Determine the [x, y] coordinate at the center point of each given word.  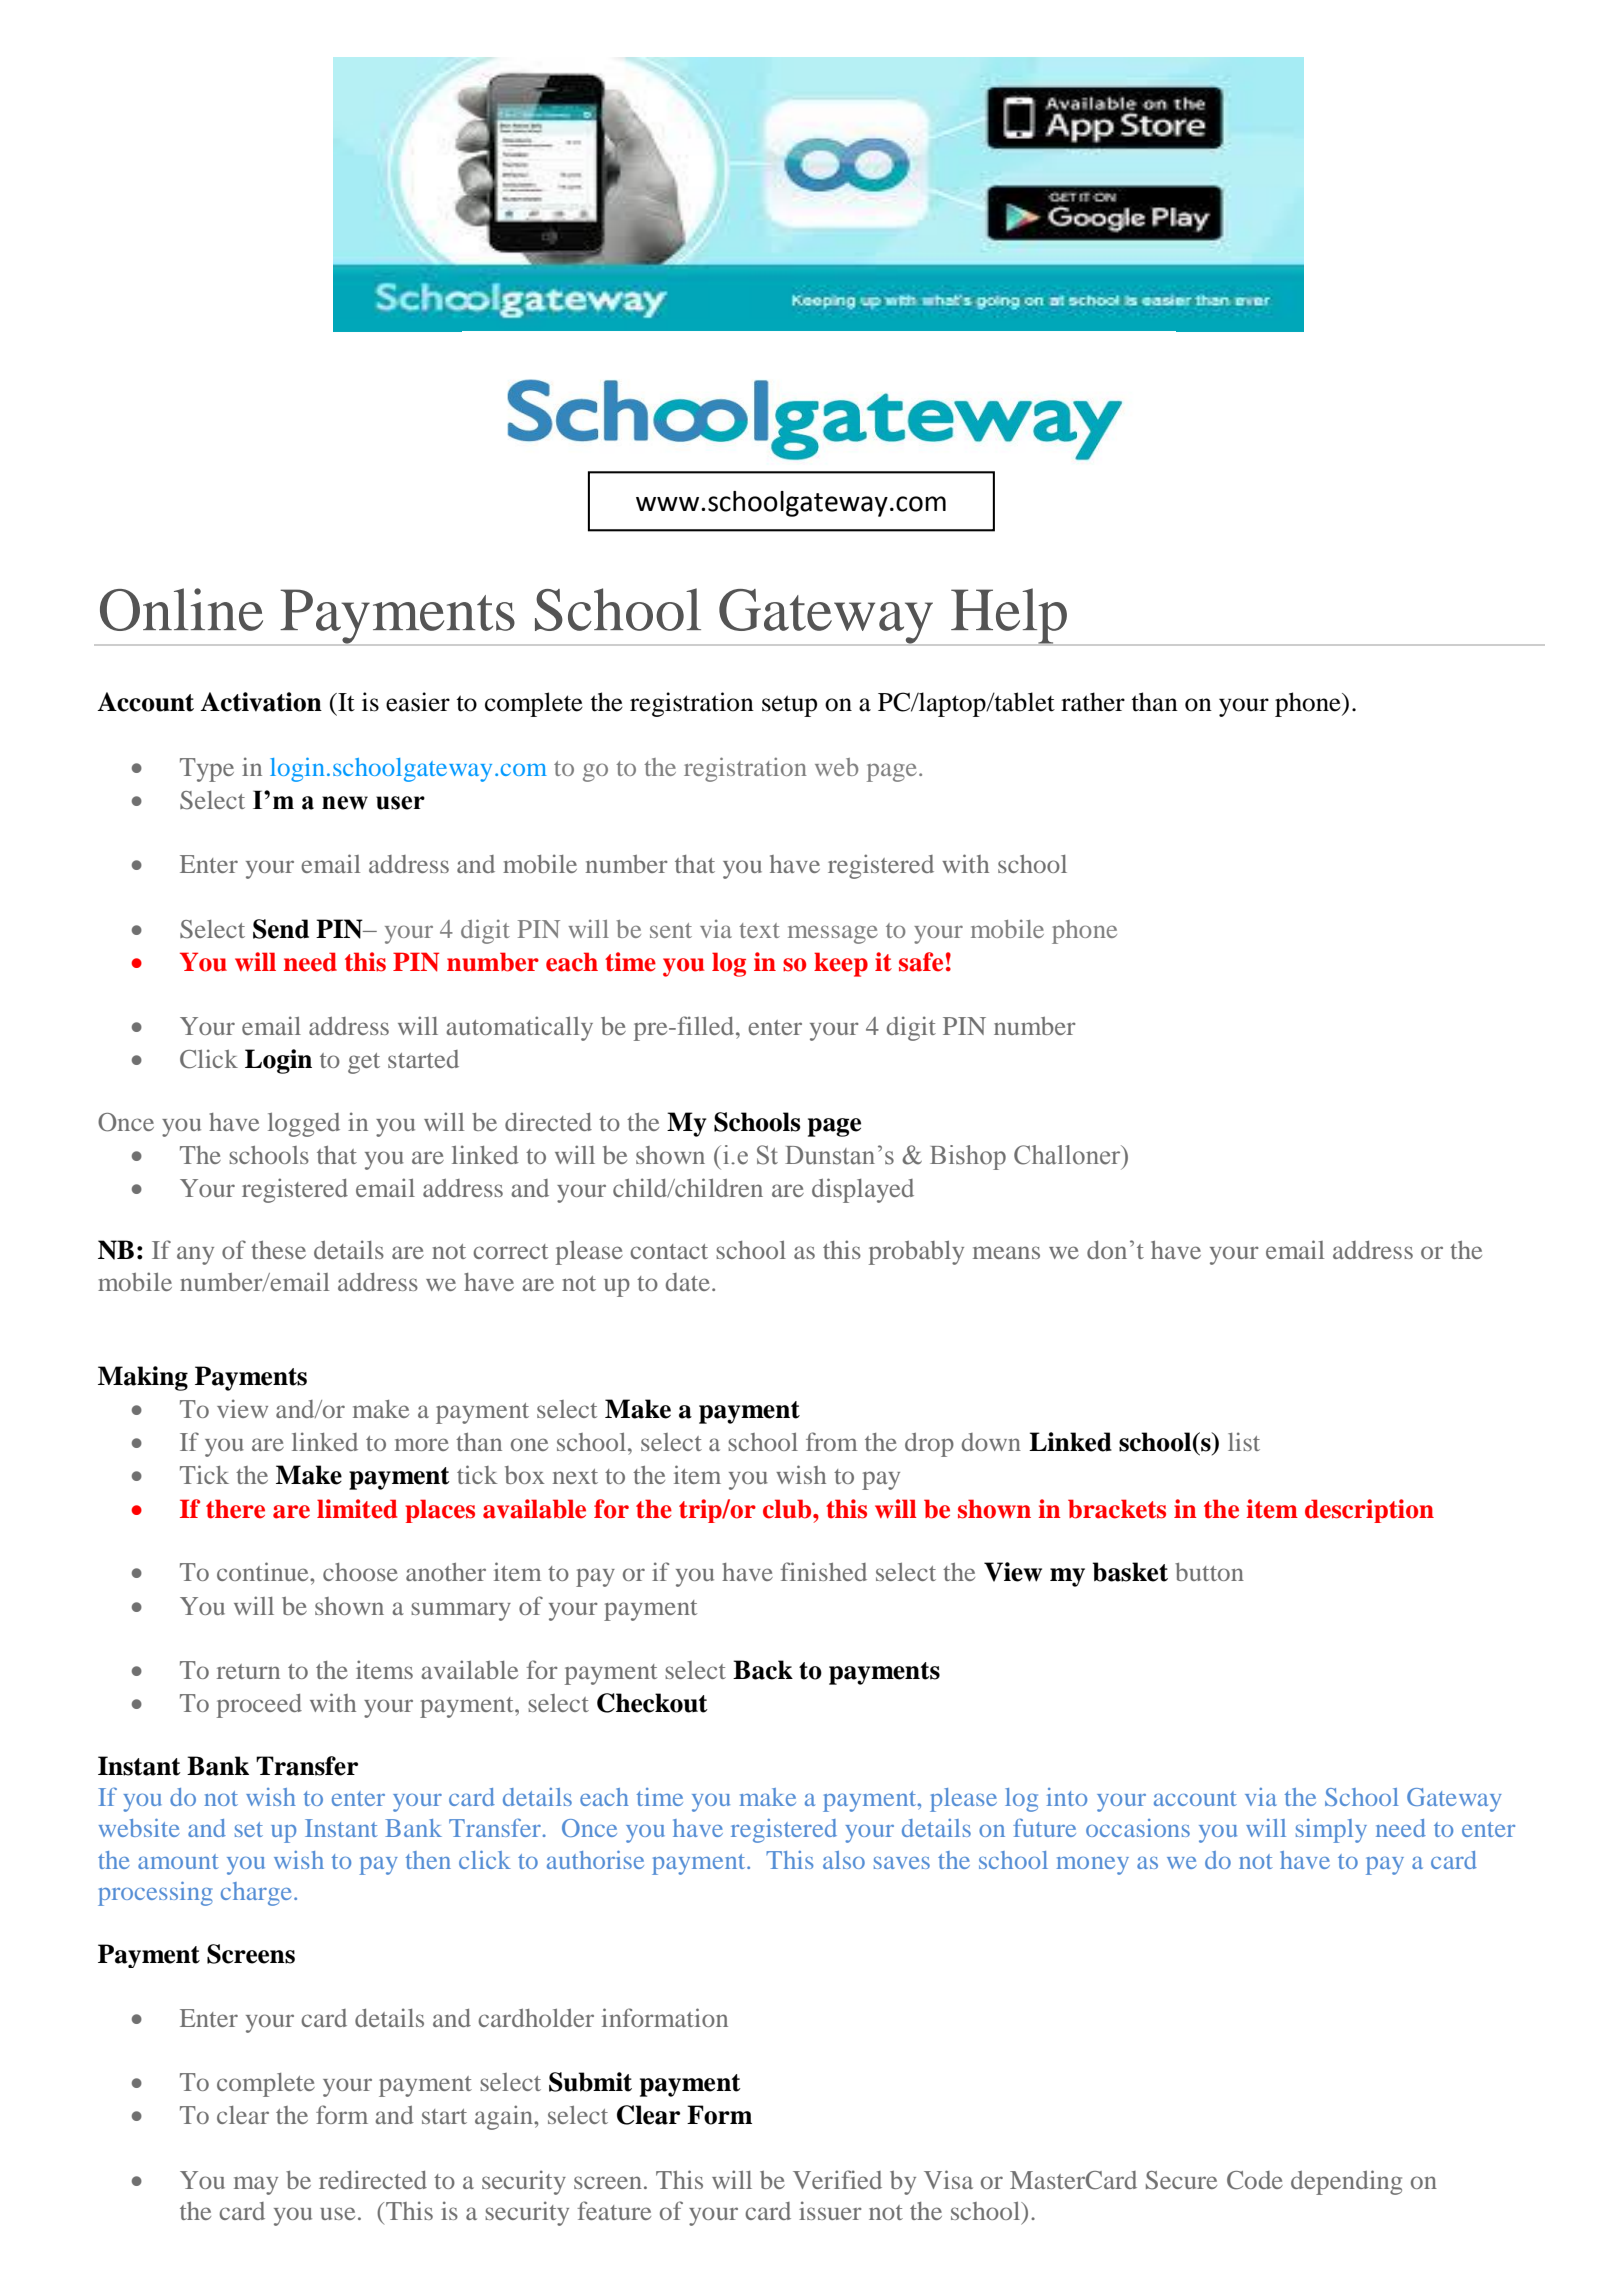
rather [1093, 702]
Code [1255, 2180]
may [256, 2185]
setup [789, 706]
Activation [261, 702]
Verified [837, 2179]
